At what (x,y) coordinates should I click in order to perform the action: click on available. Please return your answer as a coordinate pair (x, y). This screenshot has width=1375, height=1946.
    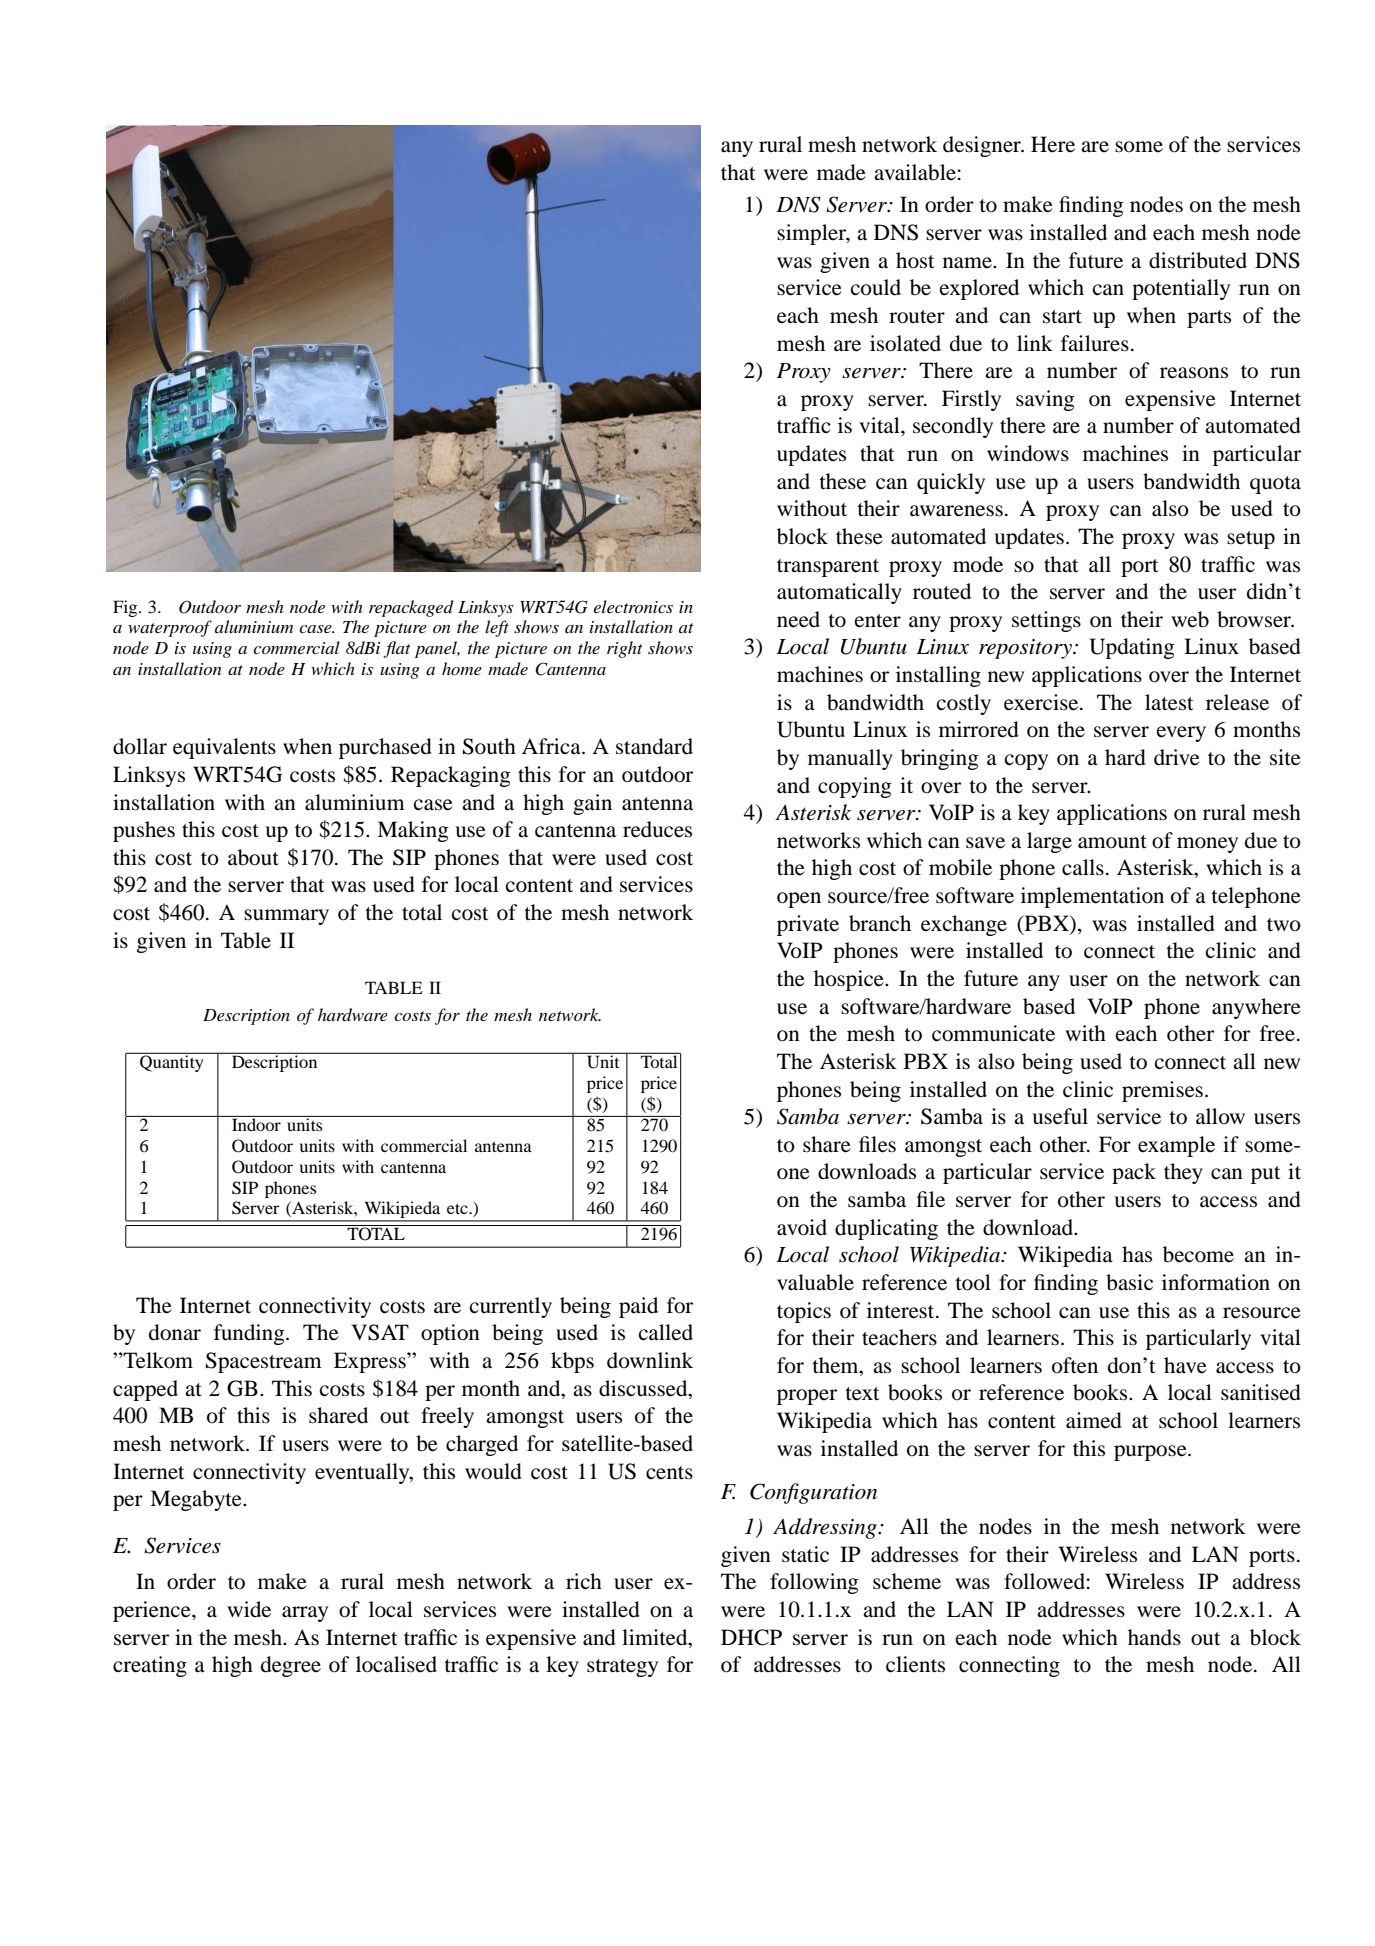
    Looking at the image, I should click on (916, 172).
